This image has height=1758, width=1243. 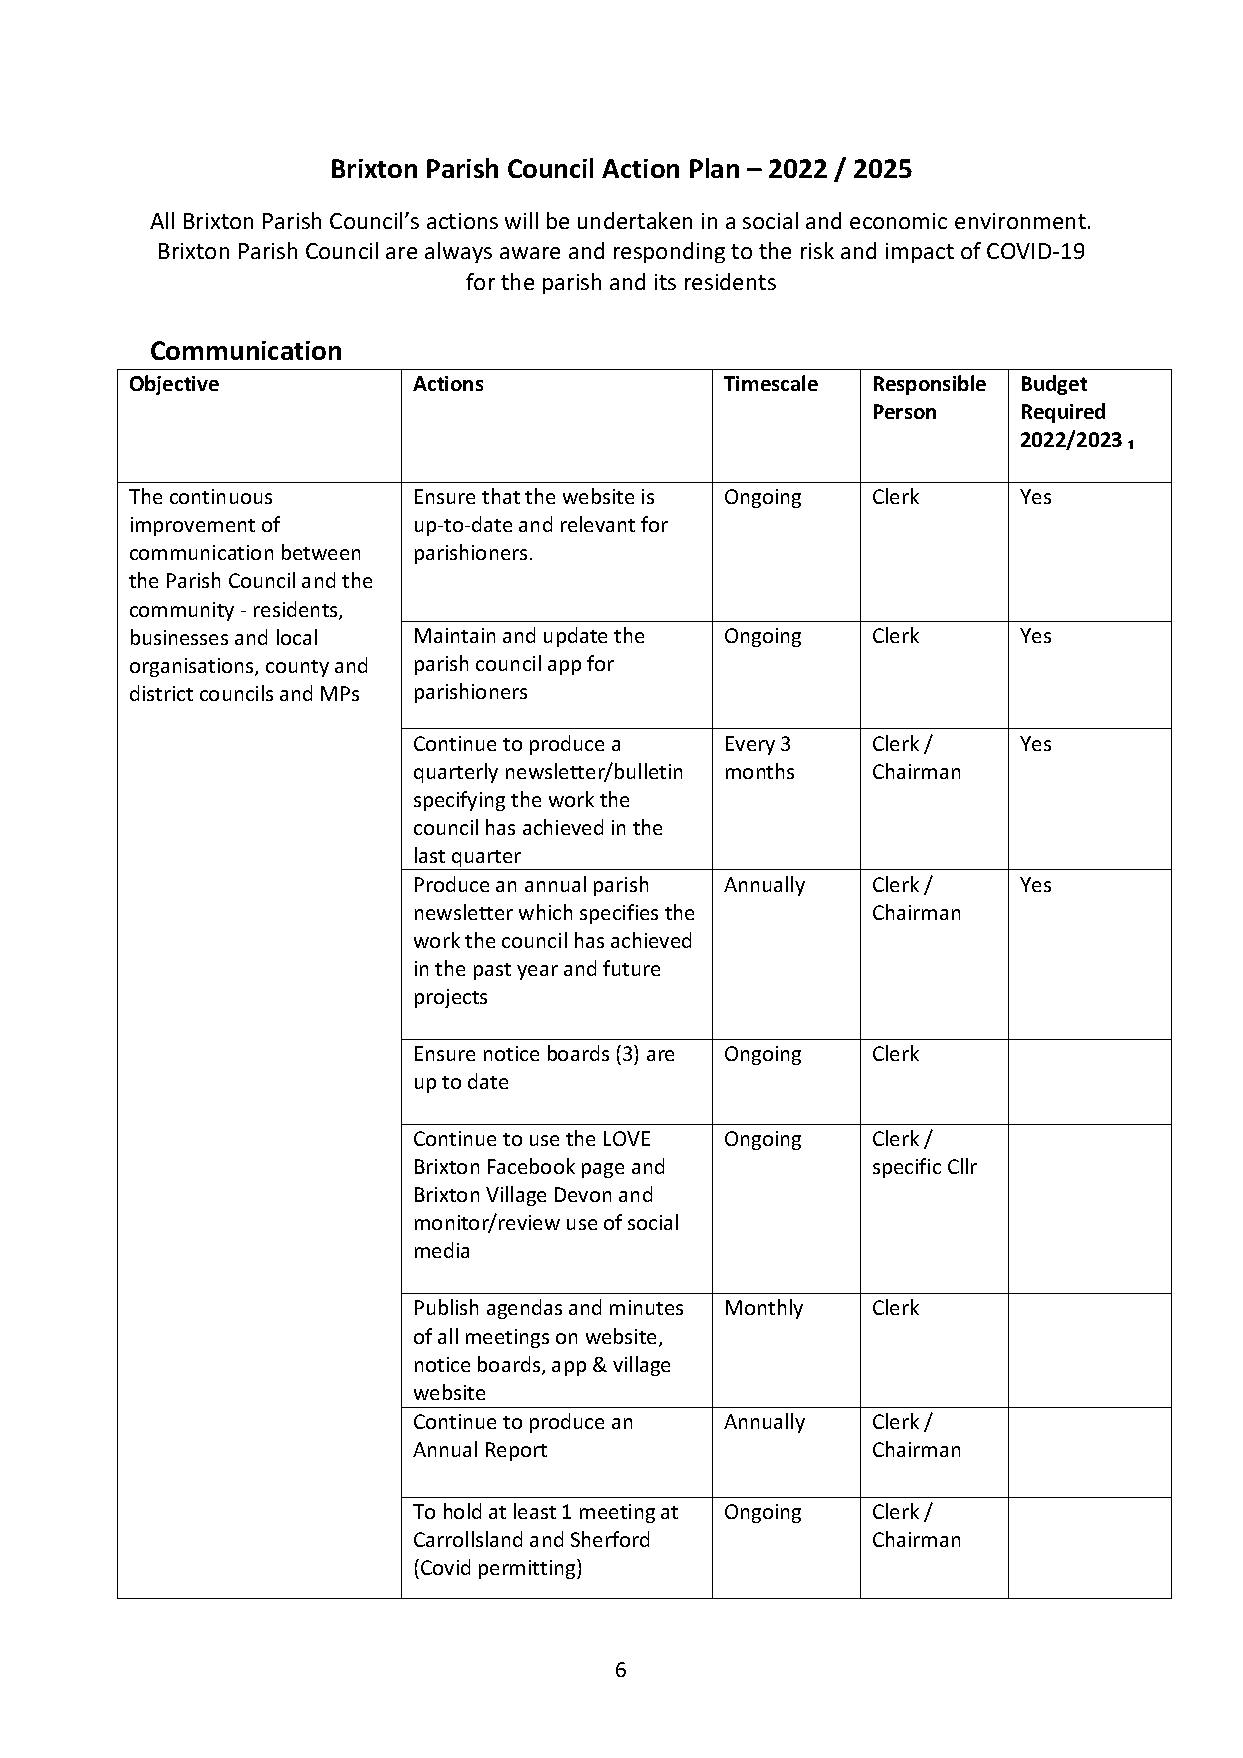 What do you see at coordinates (458, 252) in the image?
I see `always` at bounding box center [458, 252].
